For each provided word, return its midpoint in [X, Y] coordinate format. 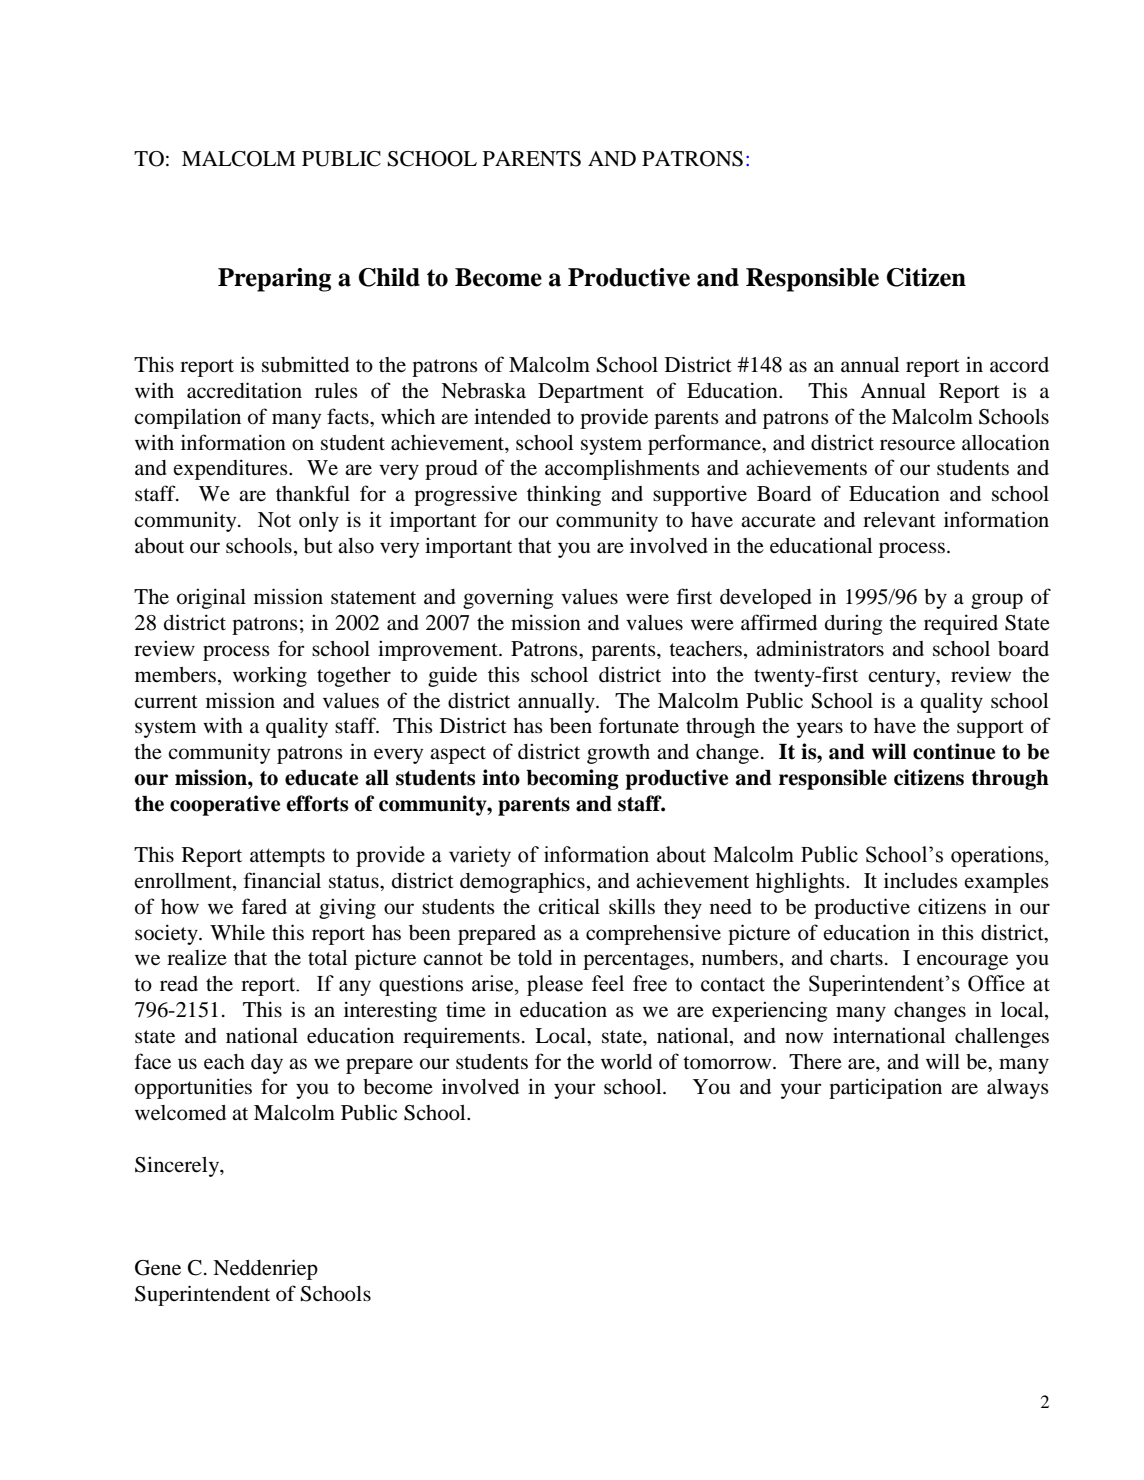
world [626, 1062]
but [318, 546]
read [179, 984]
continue [954, 751]
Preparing [274, 280]
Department [591, 393]
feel [608, 983]
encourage [962, 962]
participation [885, 1088]
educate [321, 778]
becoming [572, 779]
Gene [158, 1268]
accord [1019, 365]
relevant [899, 520]
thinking [564, 495]
